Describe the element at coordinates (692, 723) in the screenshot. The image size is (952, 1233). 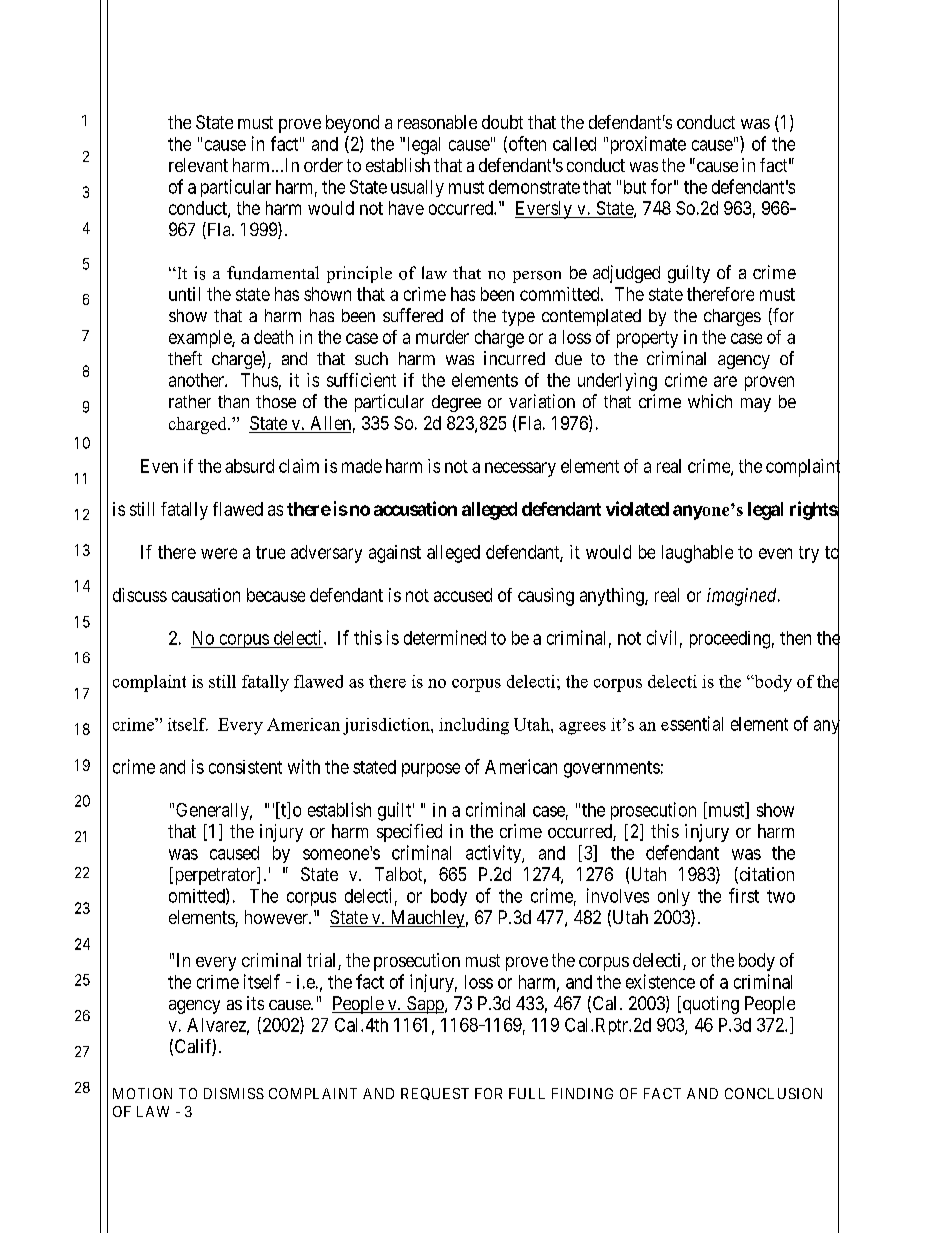
I see `essential` at that location.
